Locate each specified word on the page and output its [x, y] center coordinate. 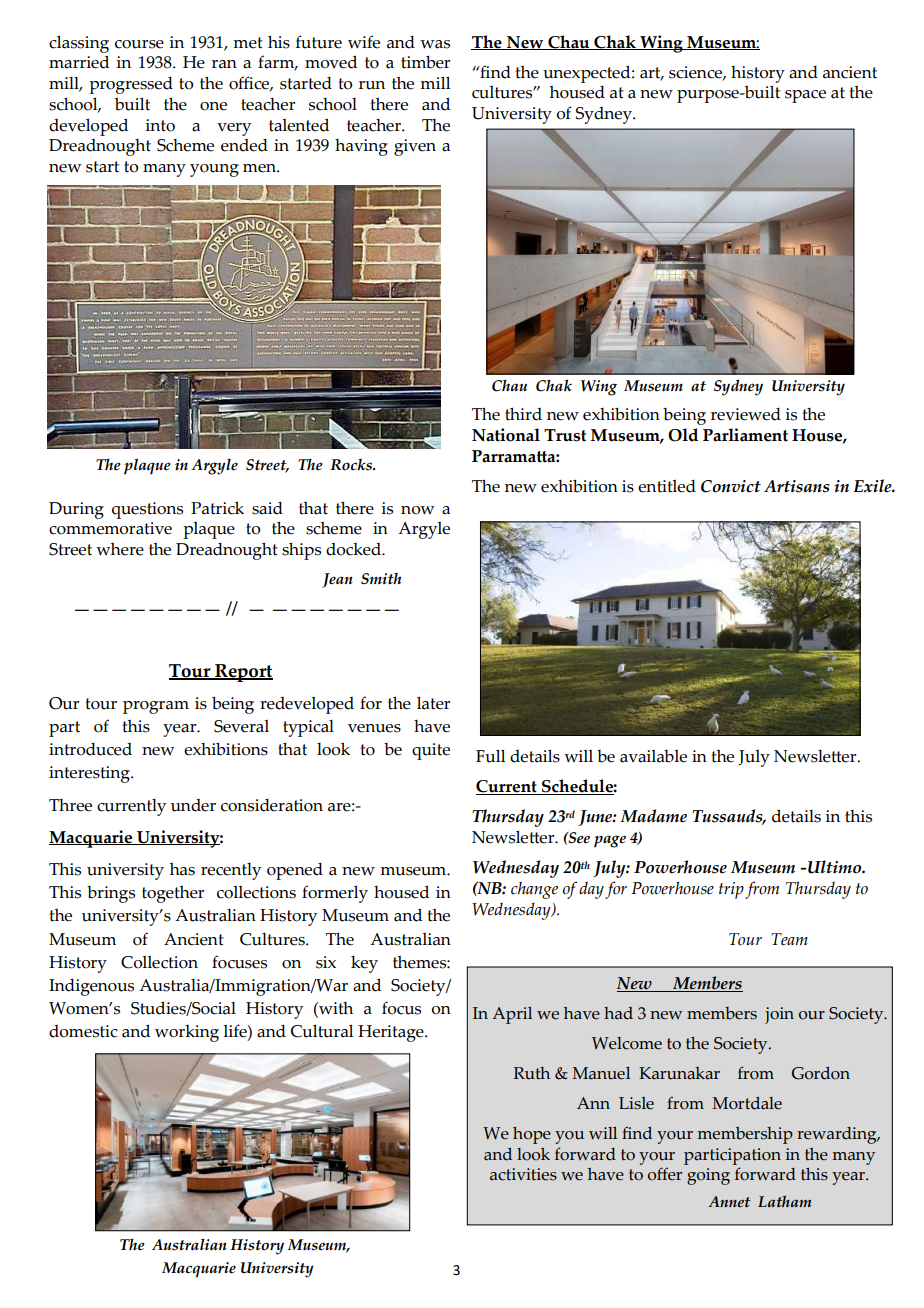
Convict [731, 486]
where [120, 549]
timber [425, 62]
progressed [131, 85]
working [187, 1033]
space [805, 96]
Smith [381, 579]
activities [523, 1174]
